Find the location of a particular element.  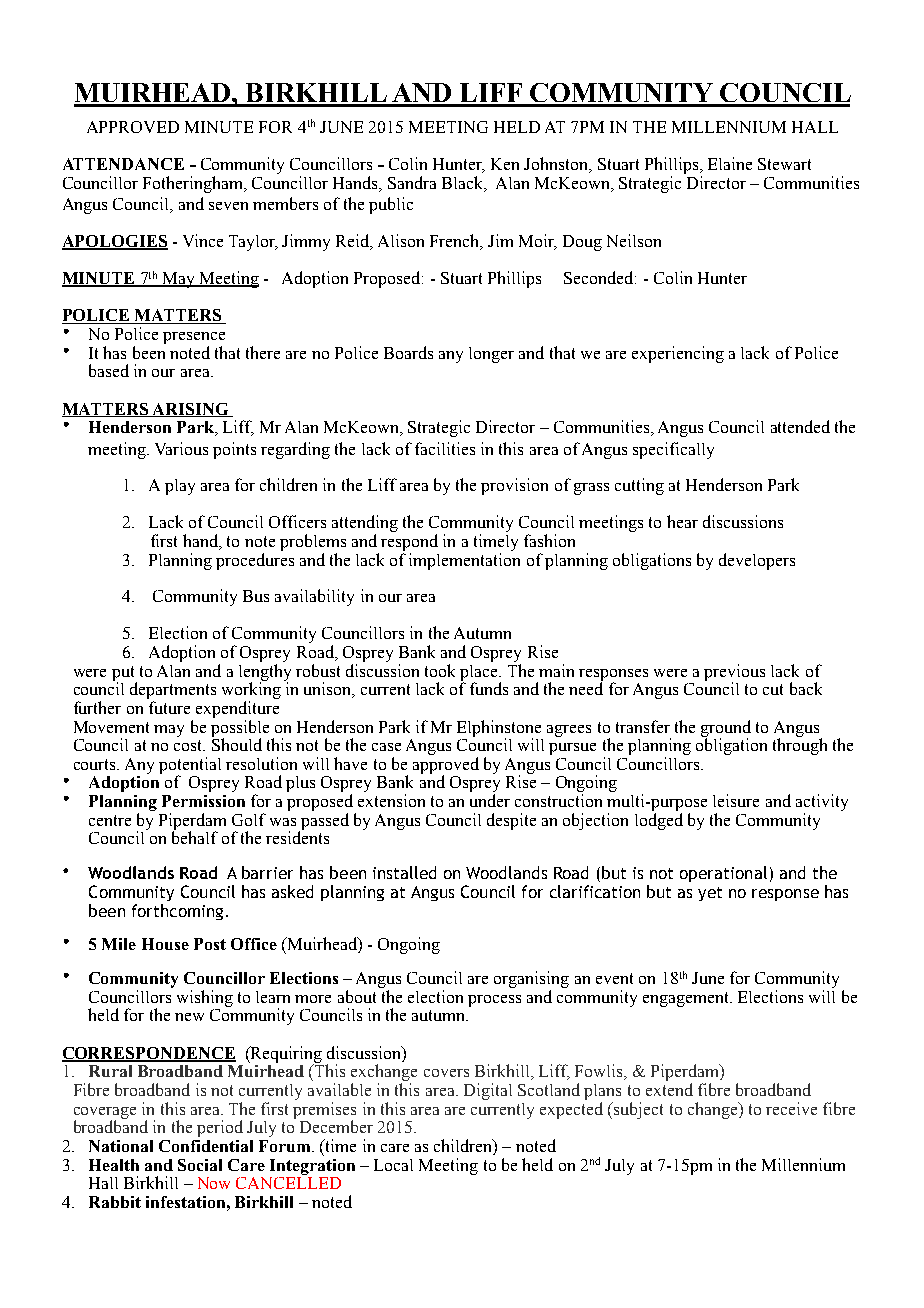

seven is located at coordinates (228, 206).
